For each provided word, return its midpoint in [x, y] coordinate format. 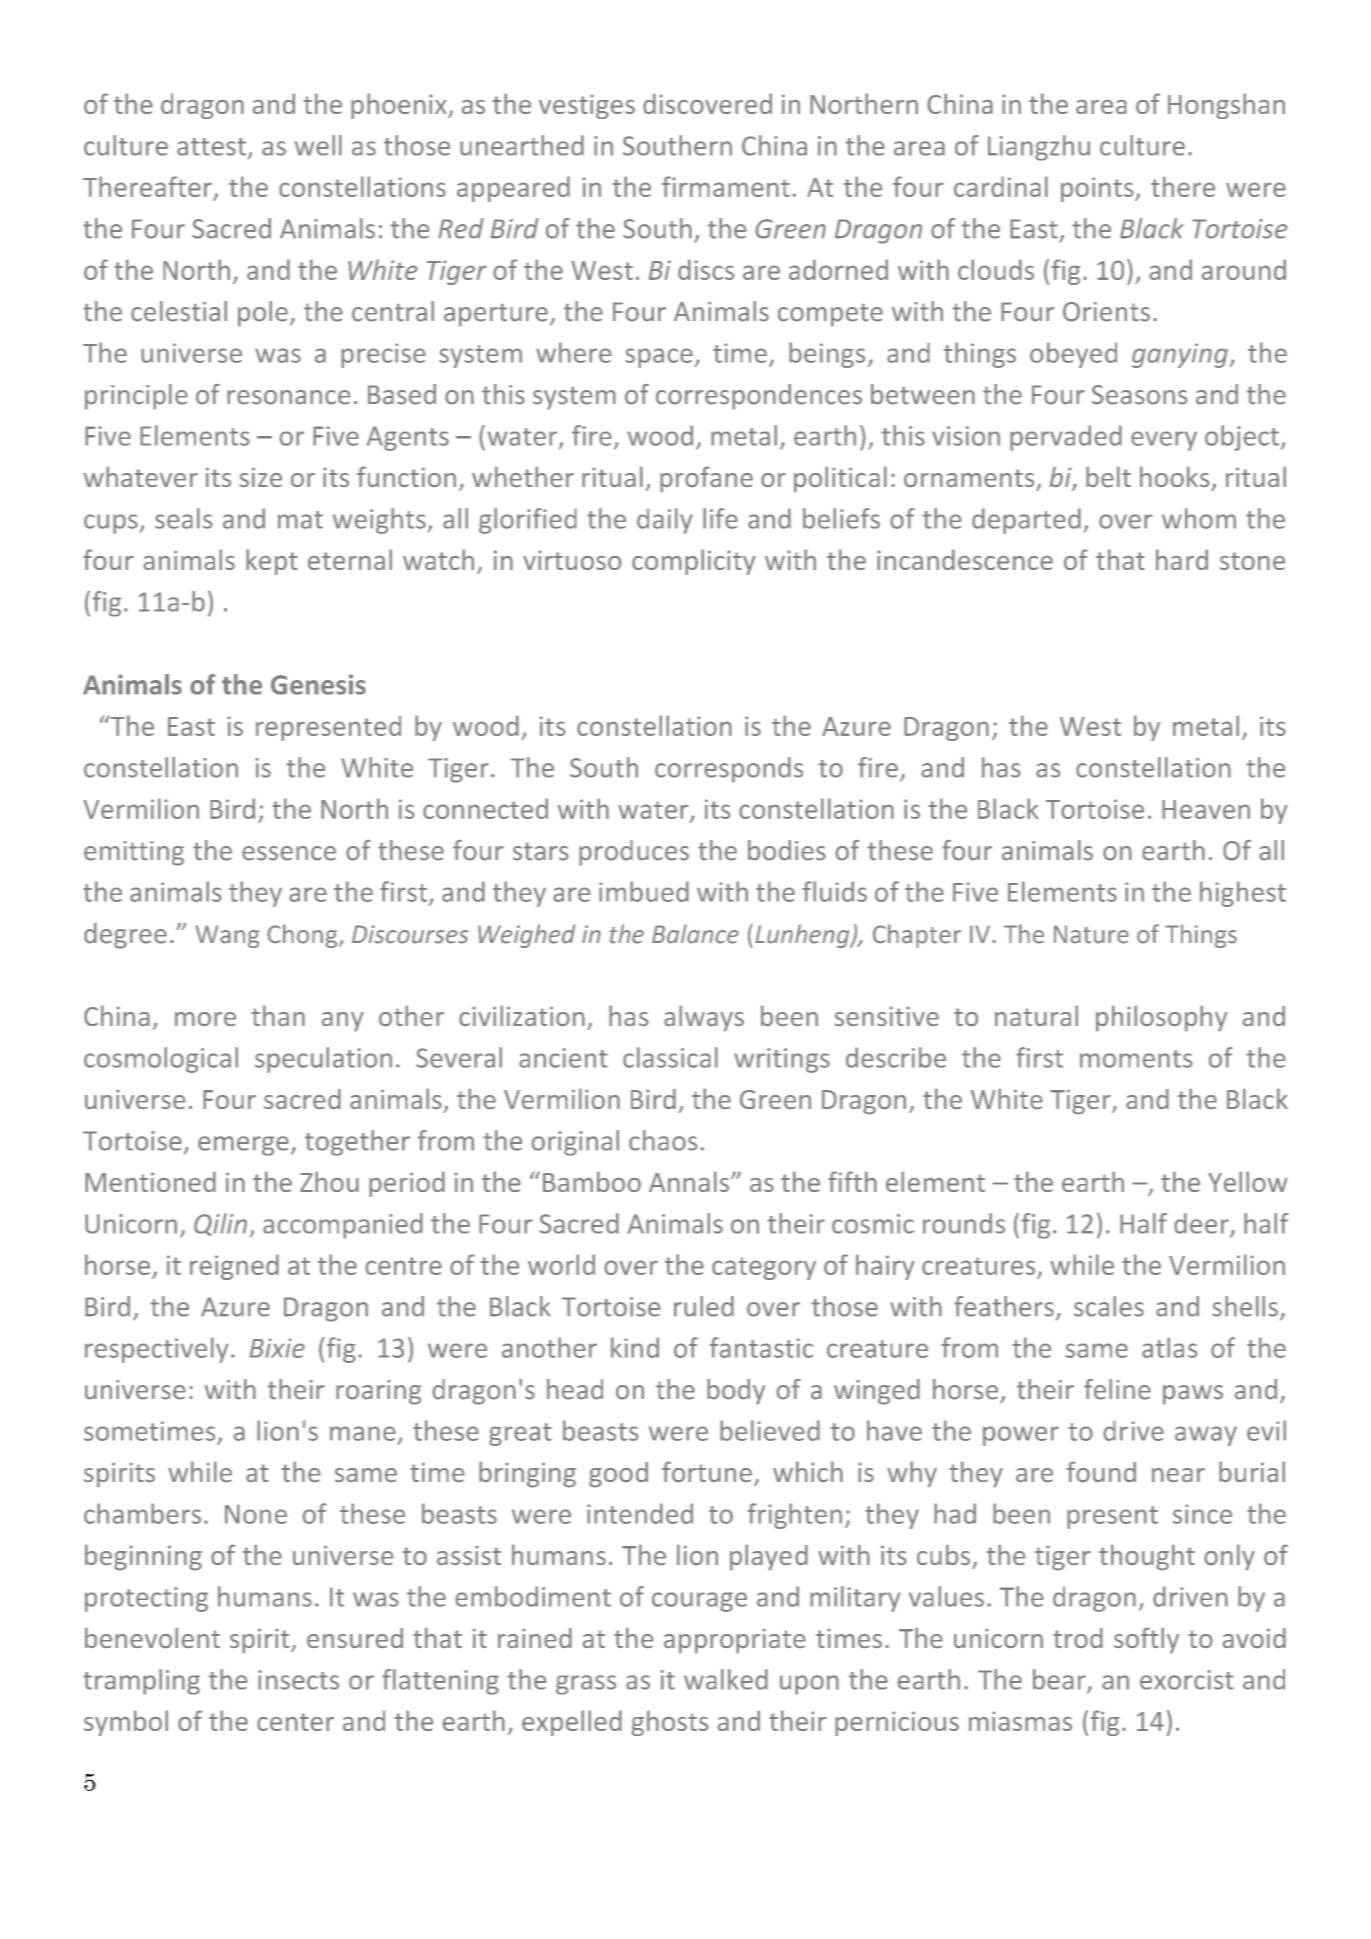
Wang [227, 936]
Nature [1091, 934]
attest [211, 147]
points [1098, 189]
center [295, 1722]
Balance [695, 934]
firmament [726, 186]
